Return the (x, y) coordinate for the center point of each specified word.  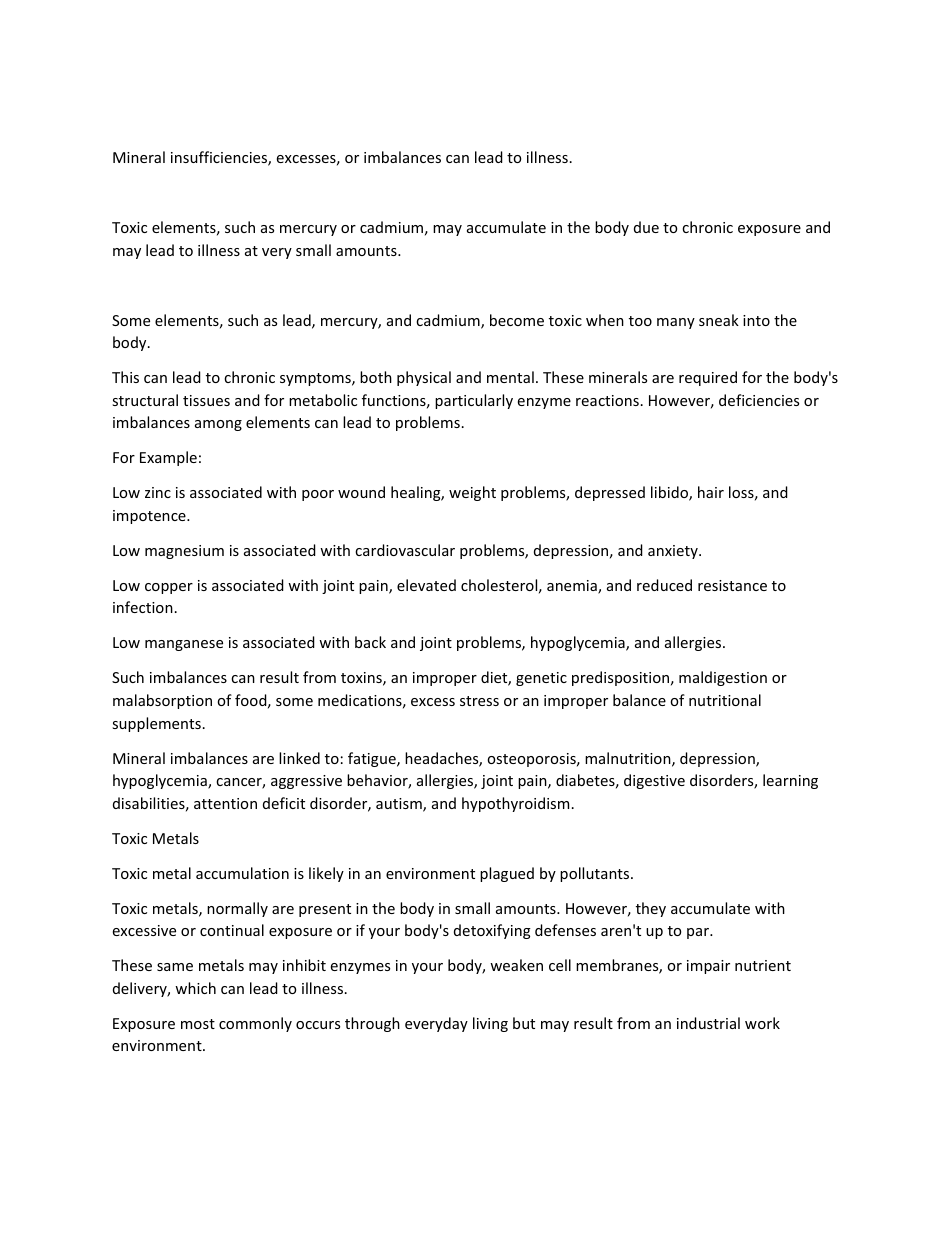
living (490, 1024)
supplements (156, 724)
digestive (654, 781)
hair (711, 492)
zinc (158, 492)
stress (479, 701)
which (195, 988)
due (646, 227)
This (125, 377)
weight (472, 493)
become (517, 320)
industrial (708, 1023)
